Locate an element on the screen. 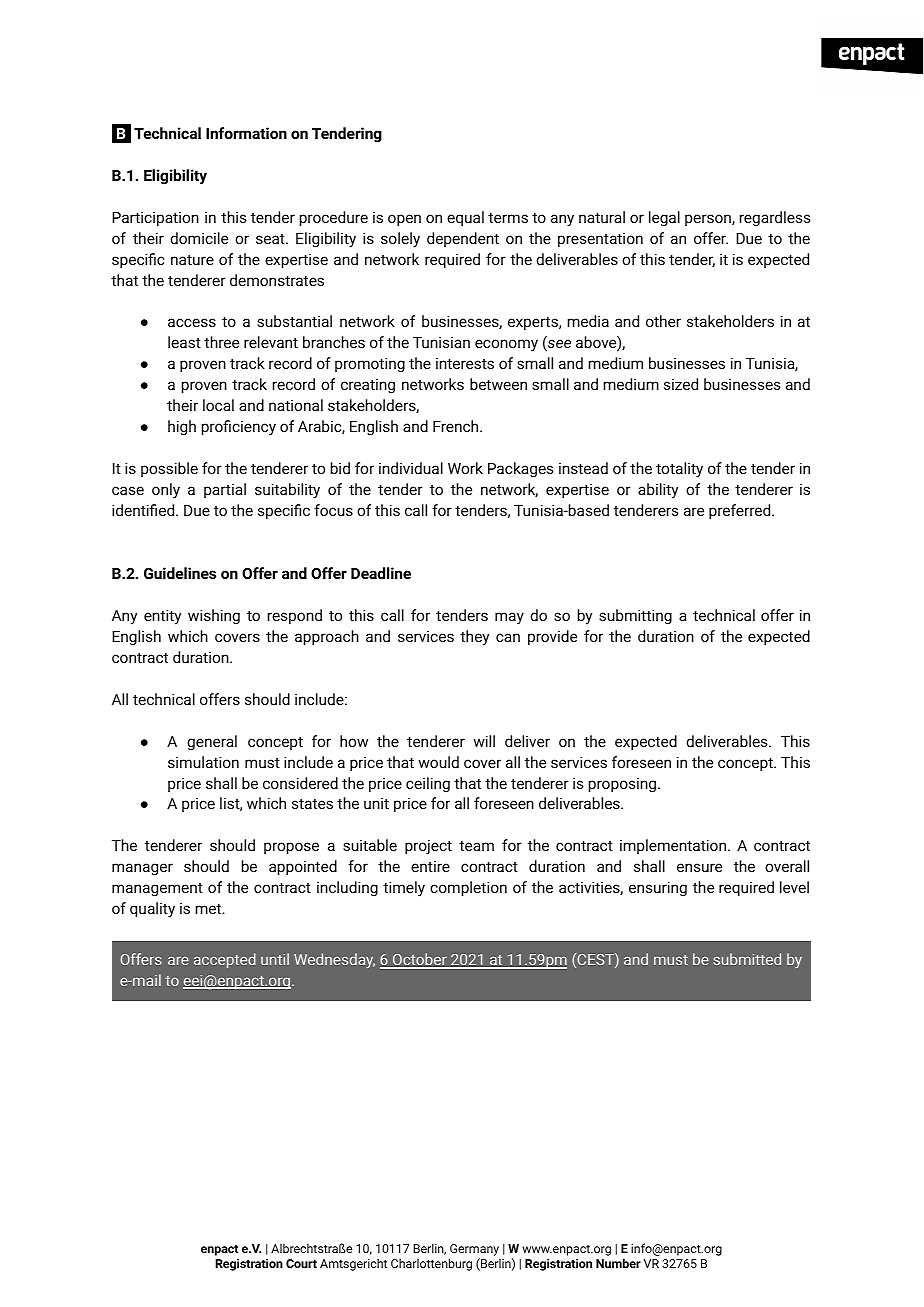  may is located at coordinates (509, 618).
